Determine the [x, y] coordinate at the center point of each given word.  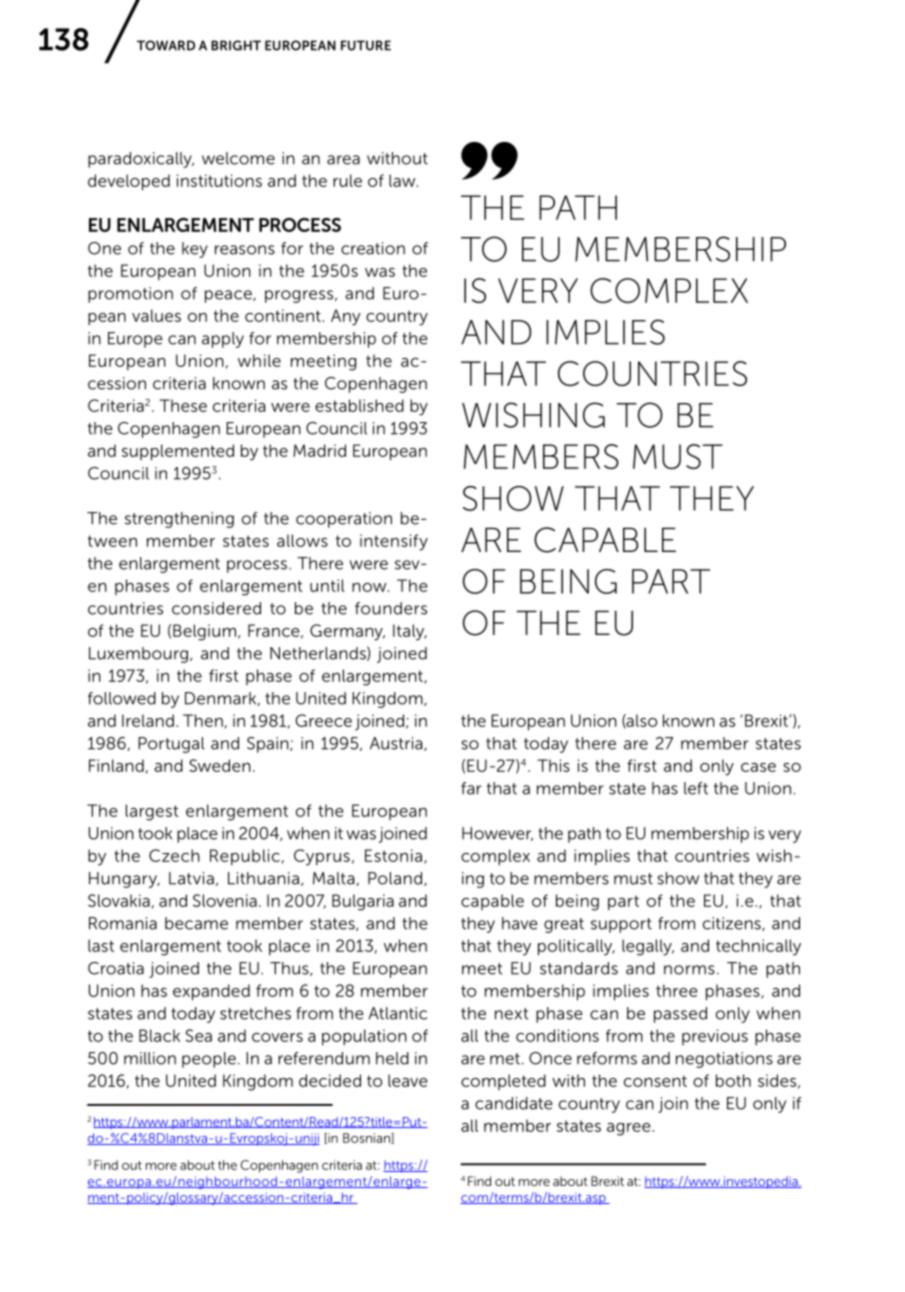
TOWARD [166, 45]
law [403, 180]
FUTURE [366, 45]
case [758, 767]
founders [391, 608]
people [209, 1060]
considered [216, 608]
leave [408, 1080]
